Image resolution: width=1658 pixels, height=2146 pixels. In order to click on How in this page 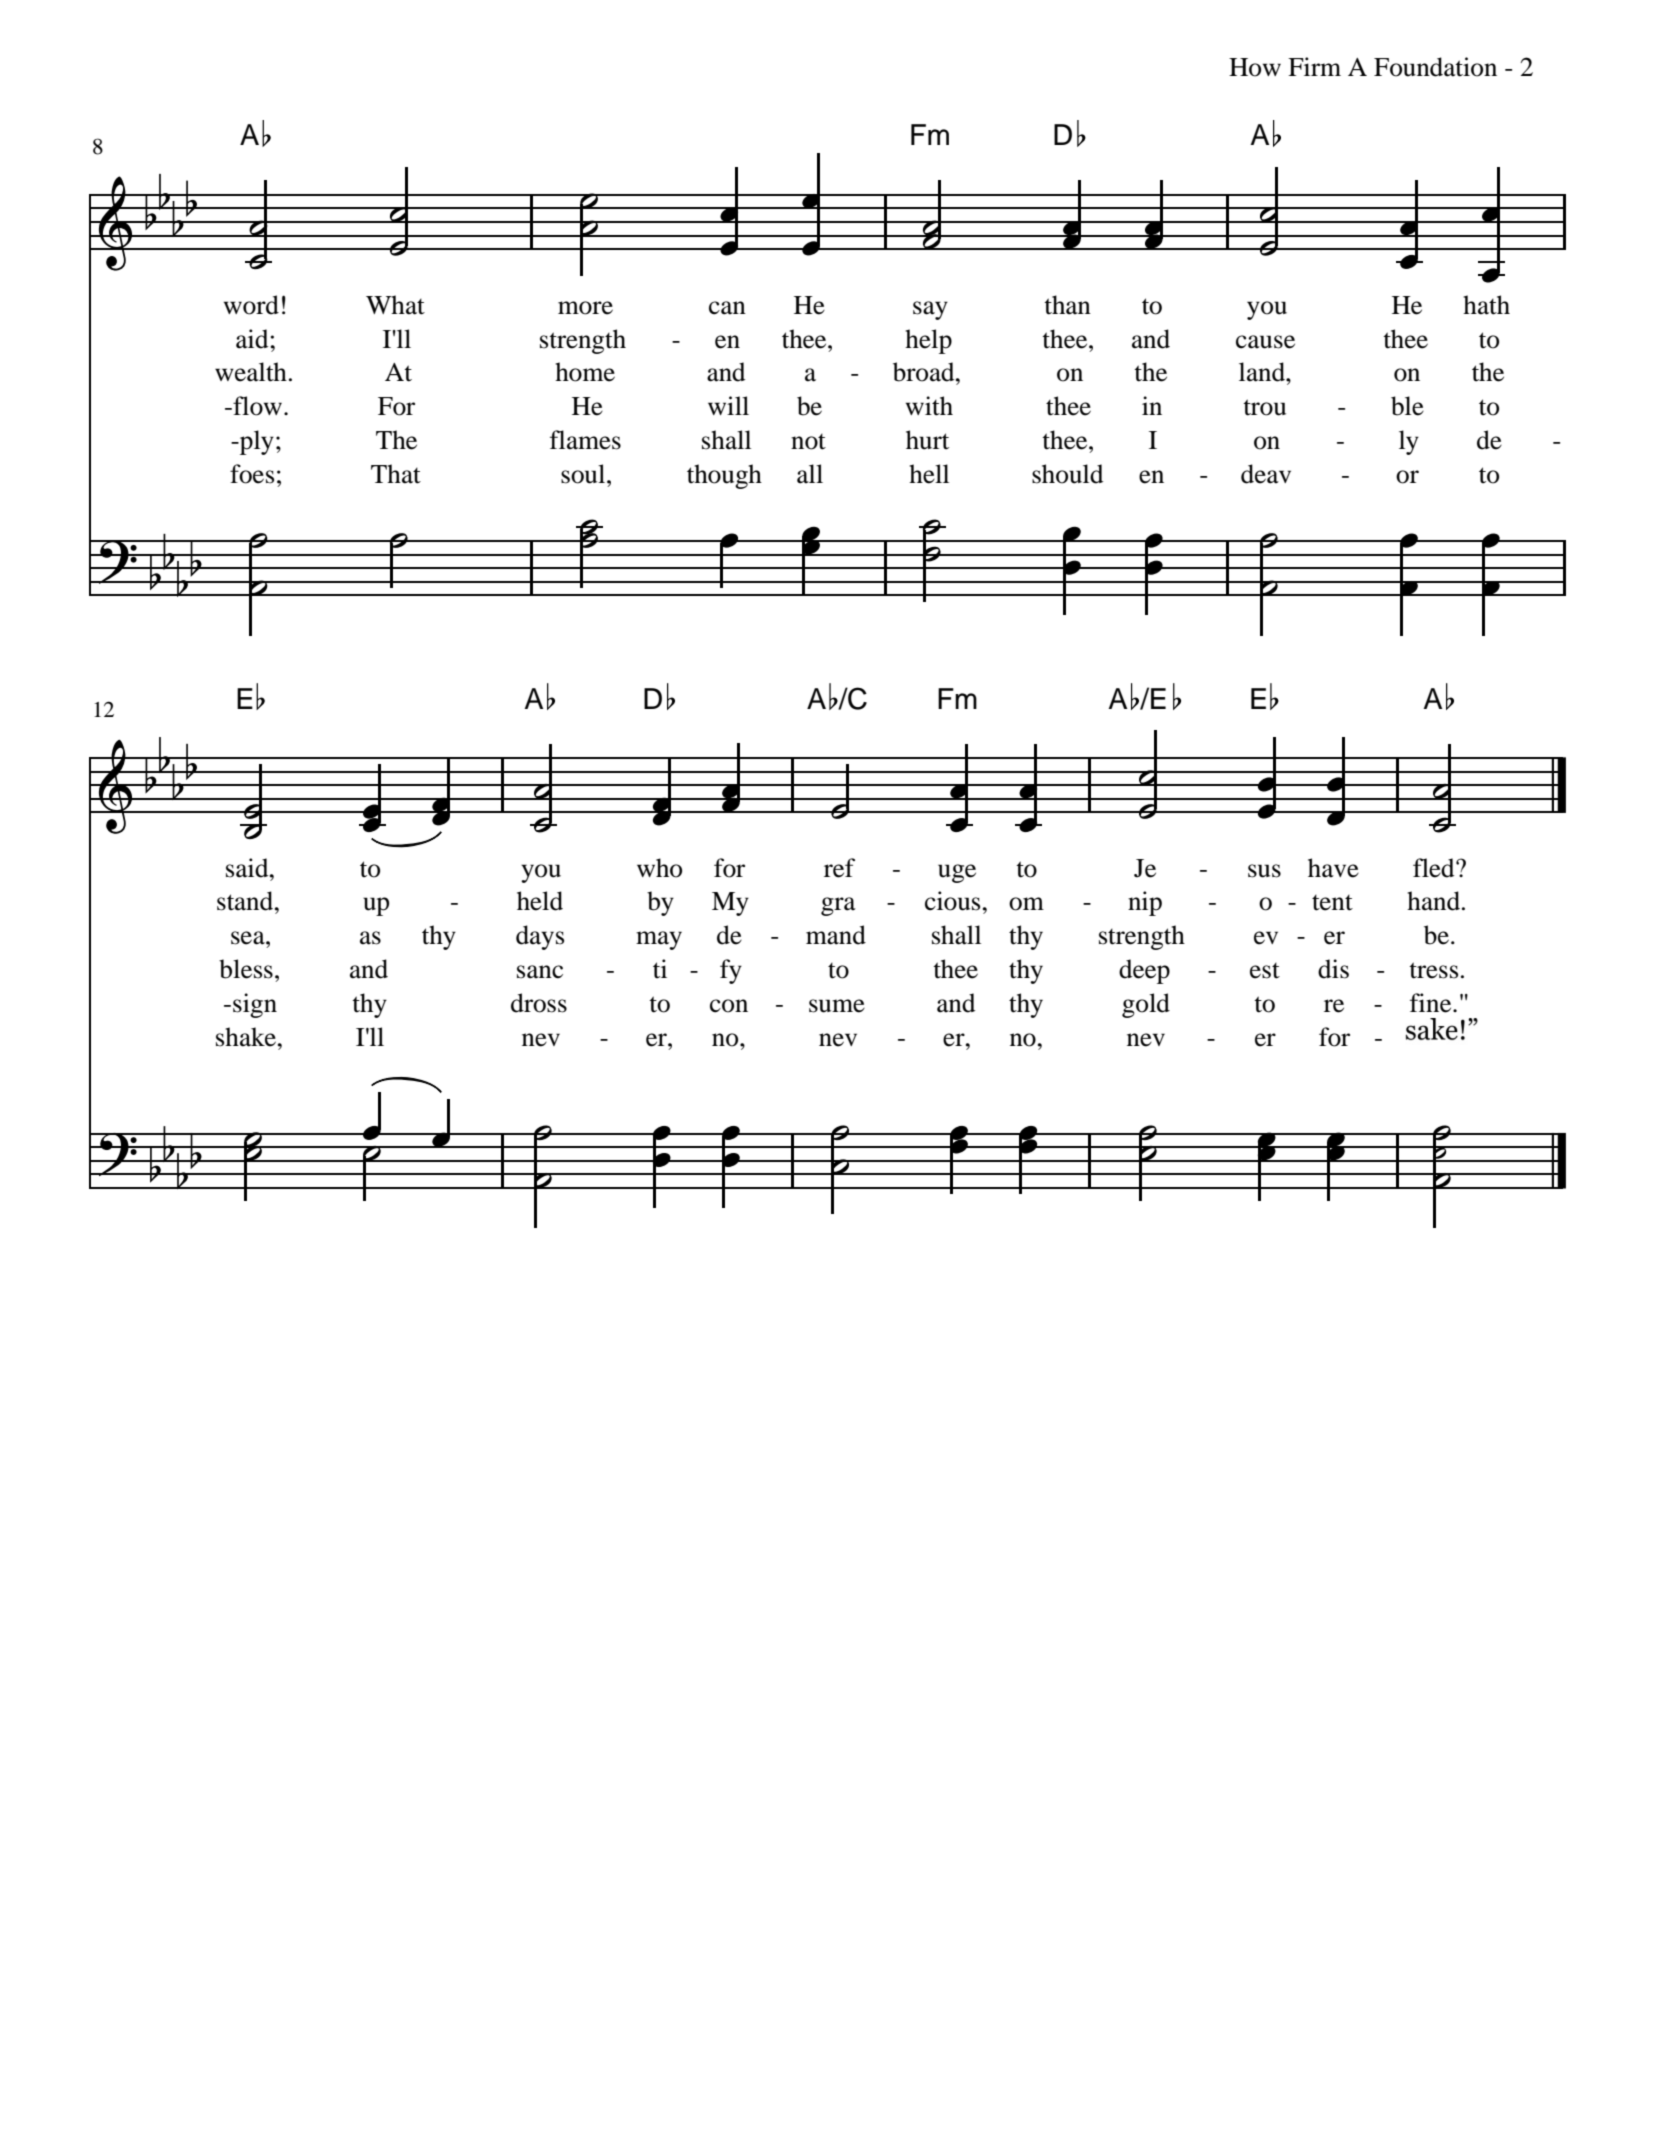, I will do `click(1255, 67)`.
